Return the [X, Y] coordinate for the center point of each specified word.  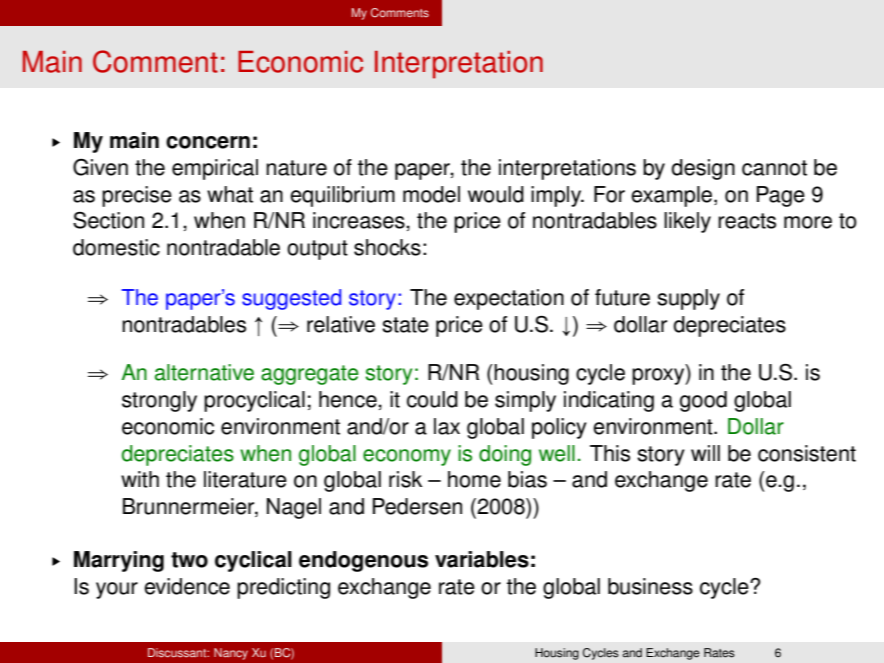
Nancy [231, 654]
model [431, 194]
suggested [291, 299]
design [703, 169]
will [705, 453]
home [474, 479]
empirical [215, 169]
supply [688, 299]
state [405, 325]
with [140, 479]
